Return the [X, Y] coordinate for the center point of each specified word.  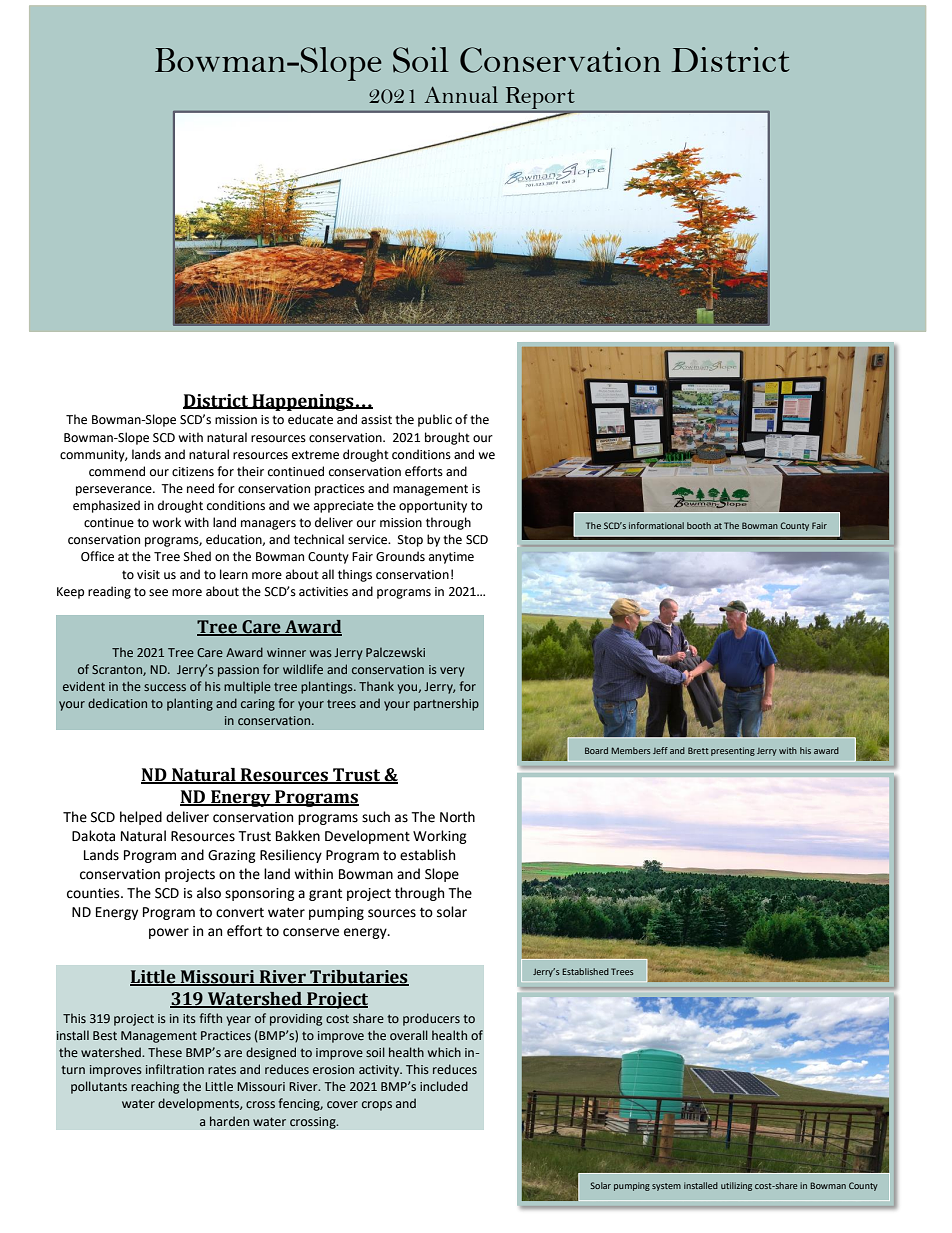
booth [699, 525]
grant [325, 894]
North [457, 817]
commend [117, 471]
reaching [155, 1087]
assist [376, 420]
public [435, 420]
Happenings [303, 402]
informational [656, 525]
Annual [461, 94]
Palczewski [395, 652]
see [158, 593]
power [169, 933]
